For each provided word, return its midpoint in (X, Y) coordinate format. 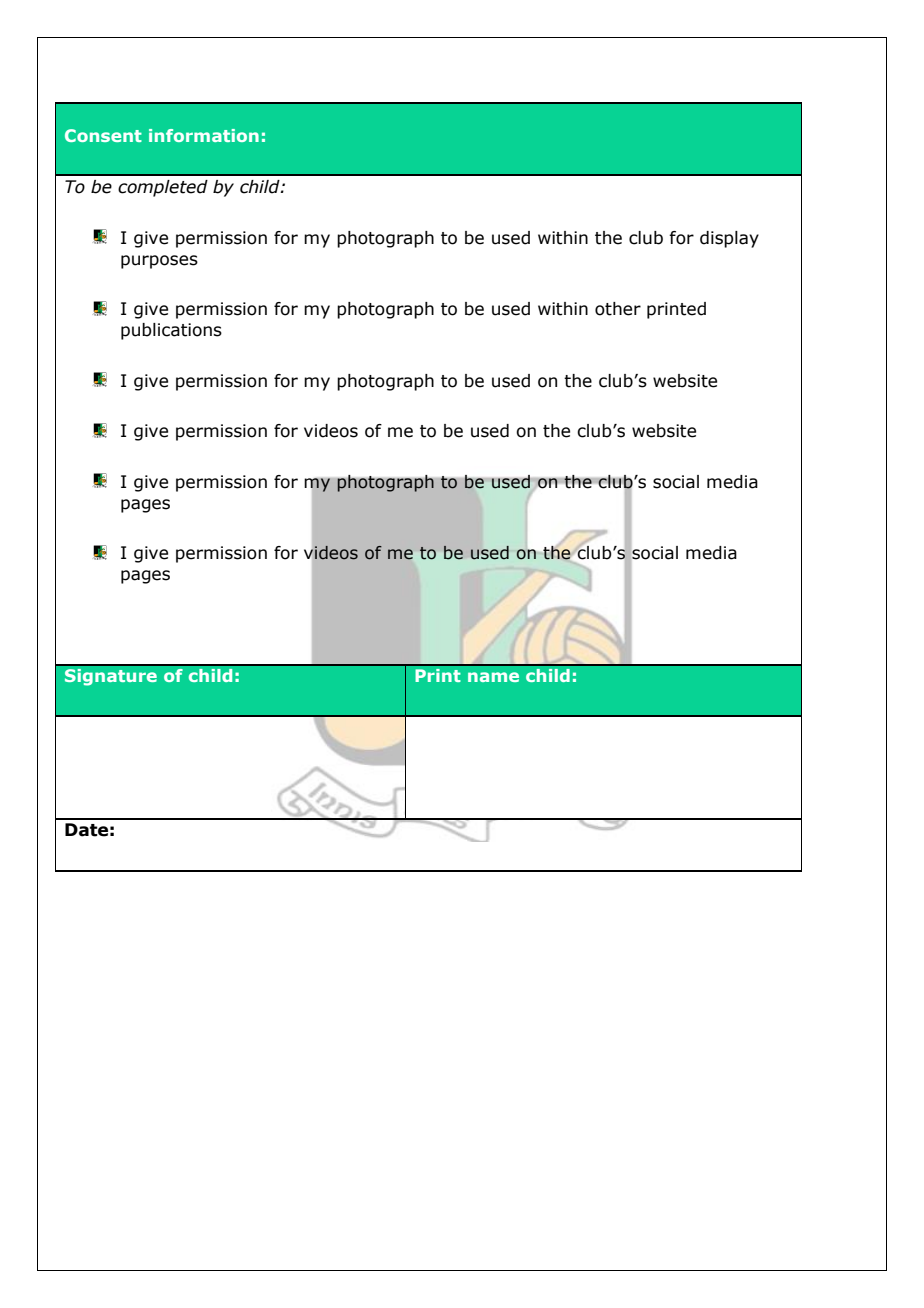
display (729, 239)
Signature (111, 677)
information (204, 135)
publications (171, 331)
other (618, 309)
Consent (103, 135)
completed (163, 188)
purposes (159, 262)
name (493, 677)
